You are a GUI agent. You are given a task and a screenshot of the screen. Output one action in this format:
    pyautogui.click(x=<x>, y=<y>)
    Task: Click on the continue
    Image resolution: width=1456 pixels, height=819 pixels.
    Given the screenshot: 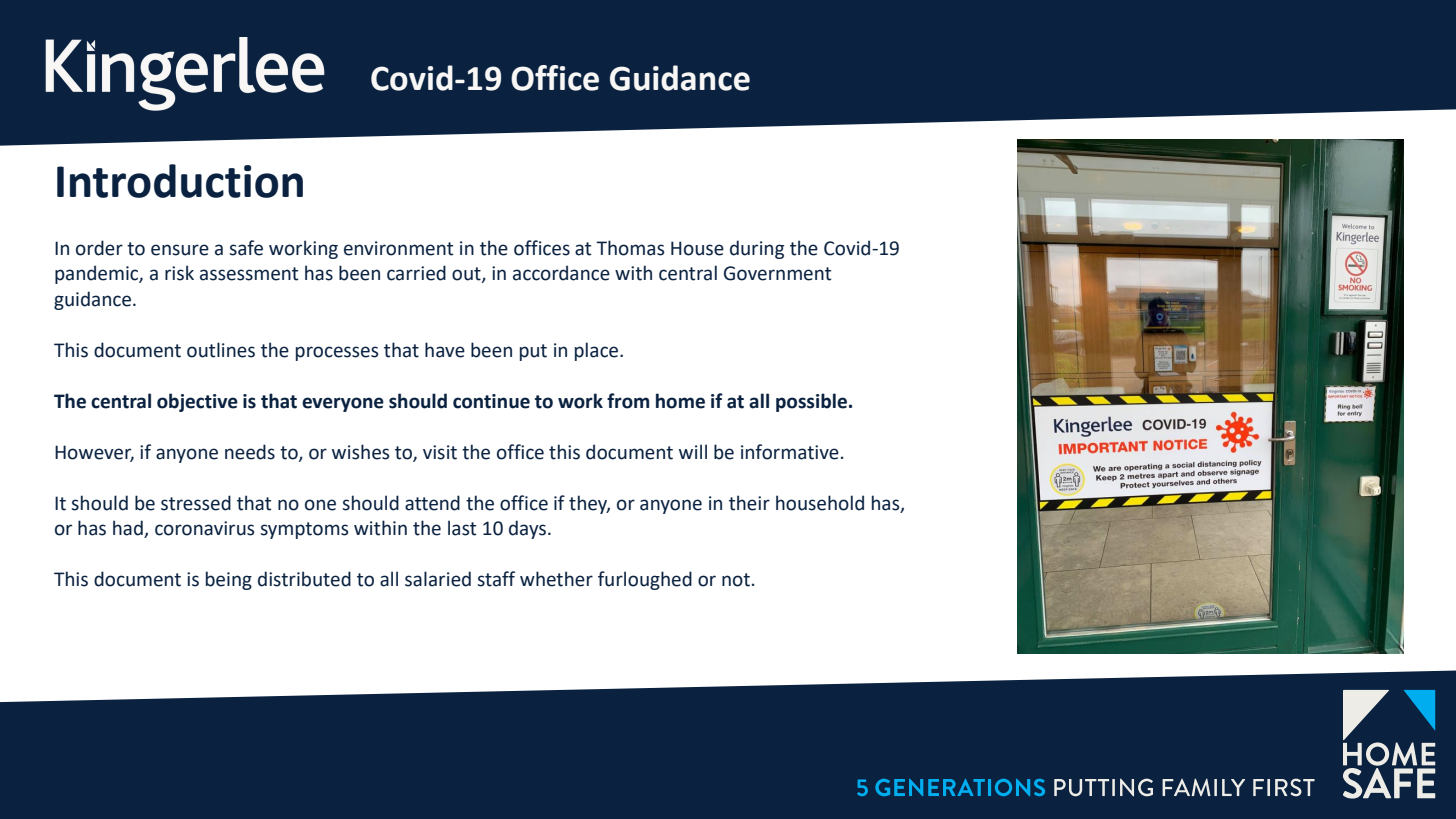 What is the action you would take?
    pyautogui.click(x=491, y=401)
